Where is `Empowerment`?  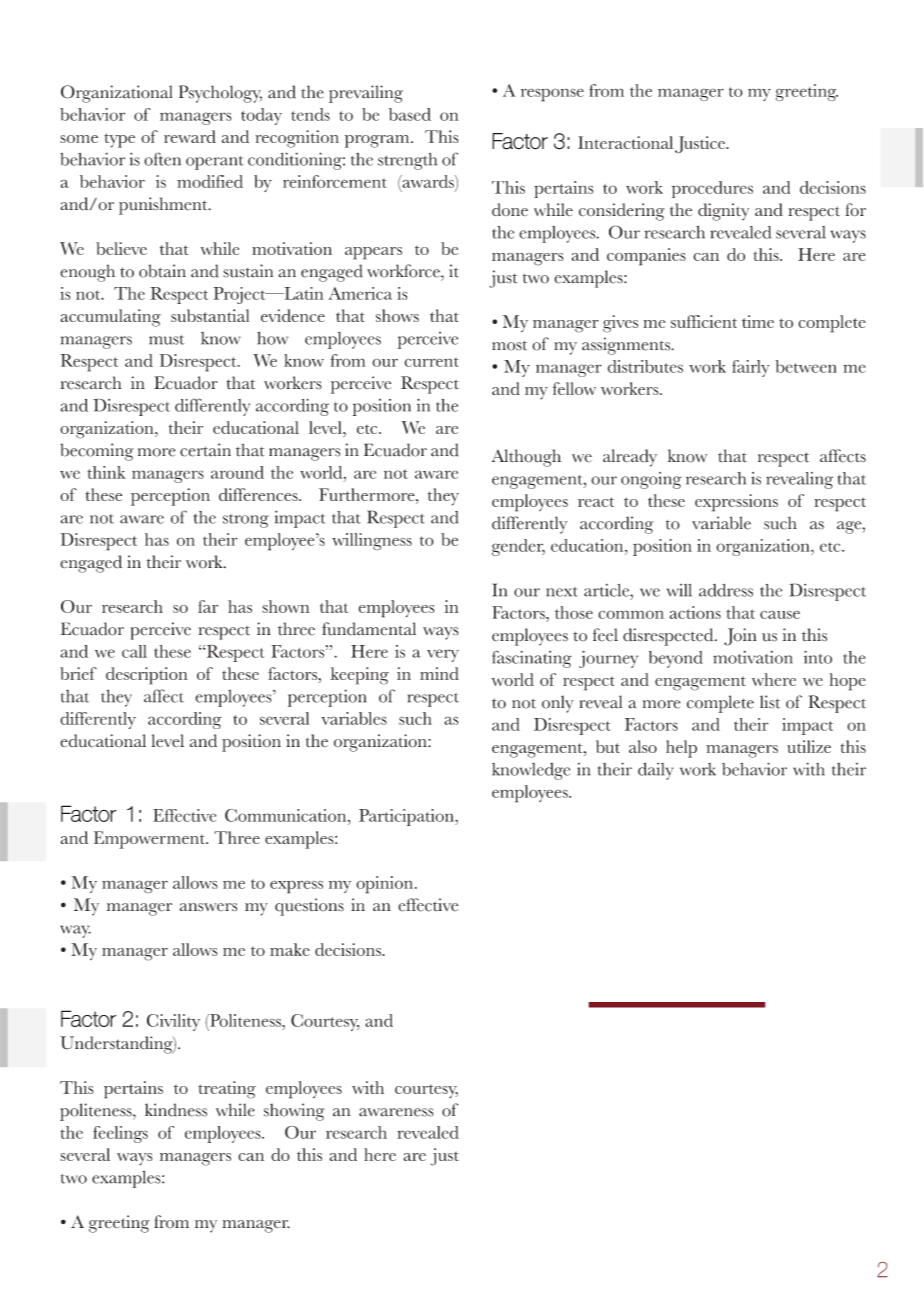 Empowerment is located at coordinates (150, 840).
